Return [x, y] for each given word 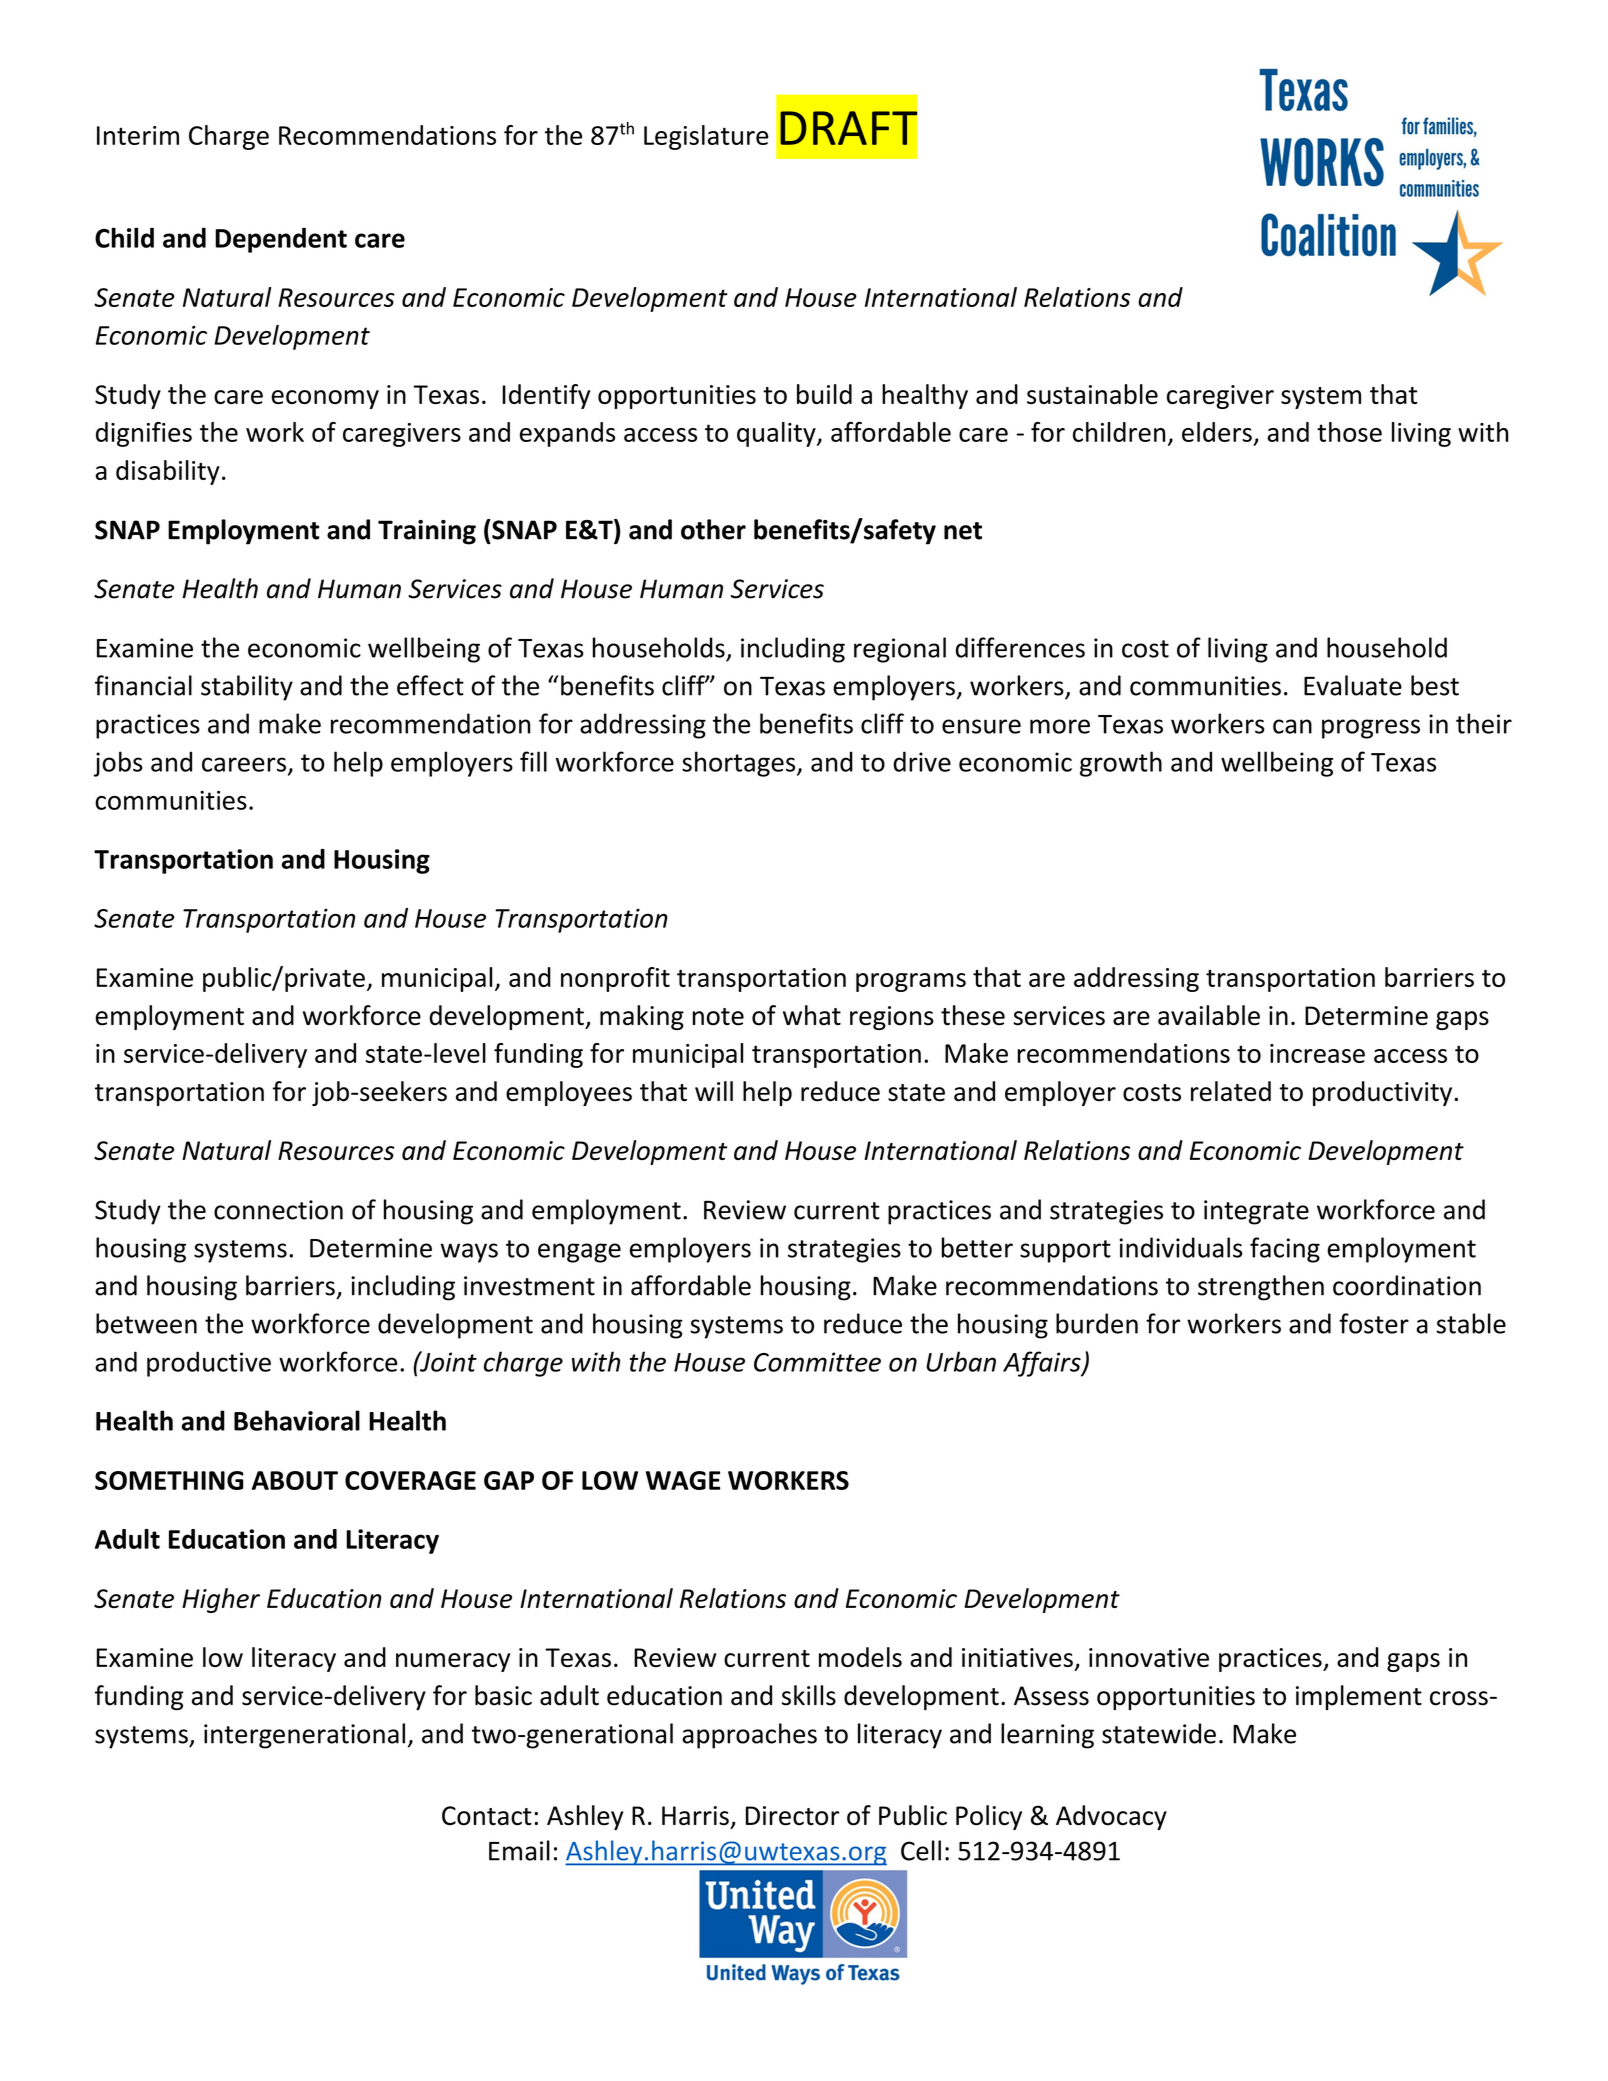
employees [569, 1093]
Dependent [281, 240]
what [812, 1015]
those [1349, 432]
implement [1359, 1697]
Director [792, 1816]
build [824, 394]
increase [1317, 1053]
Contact [487, 1816]
